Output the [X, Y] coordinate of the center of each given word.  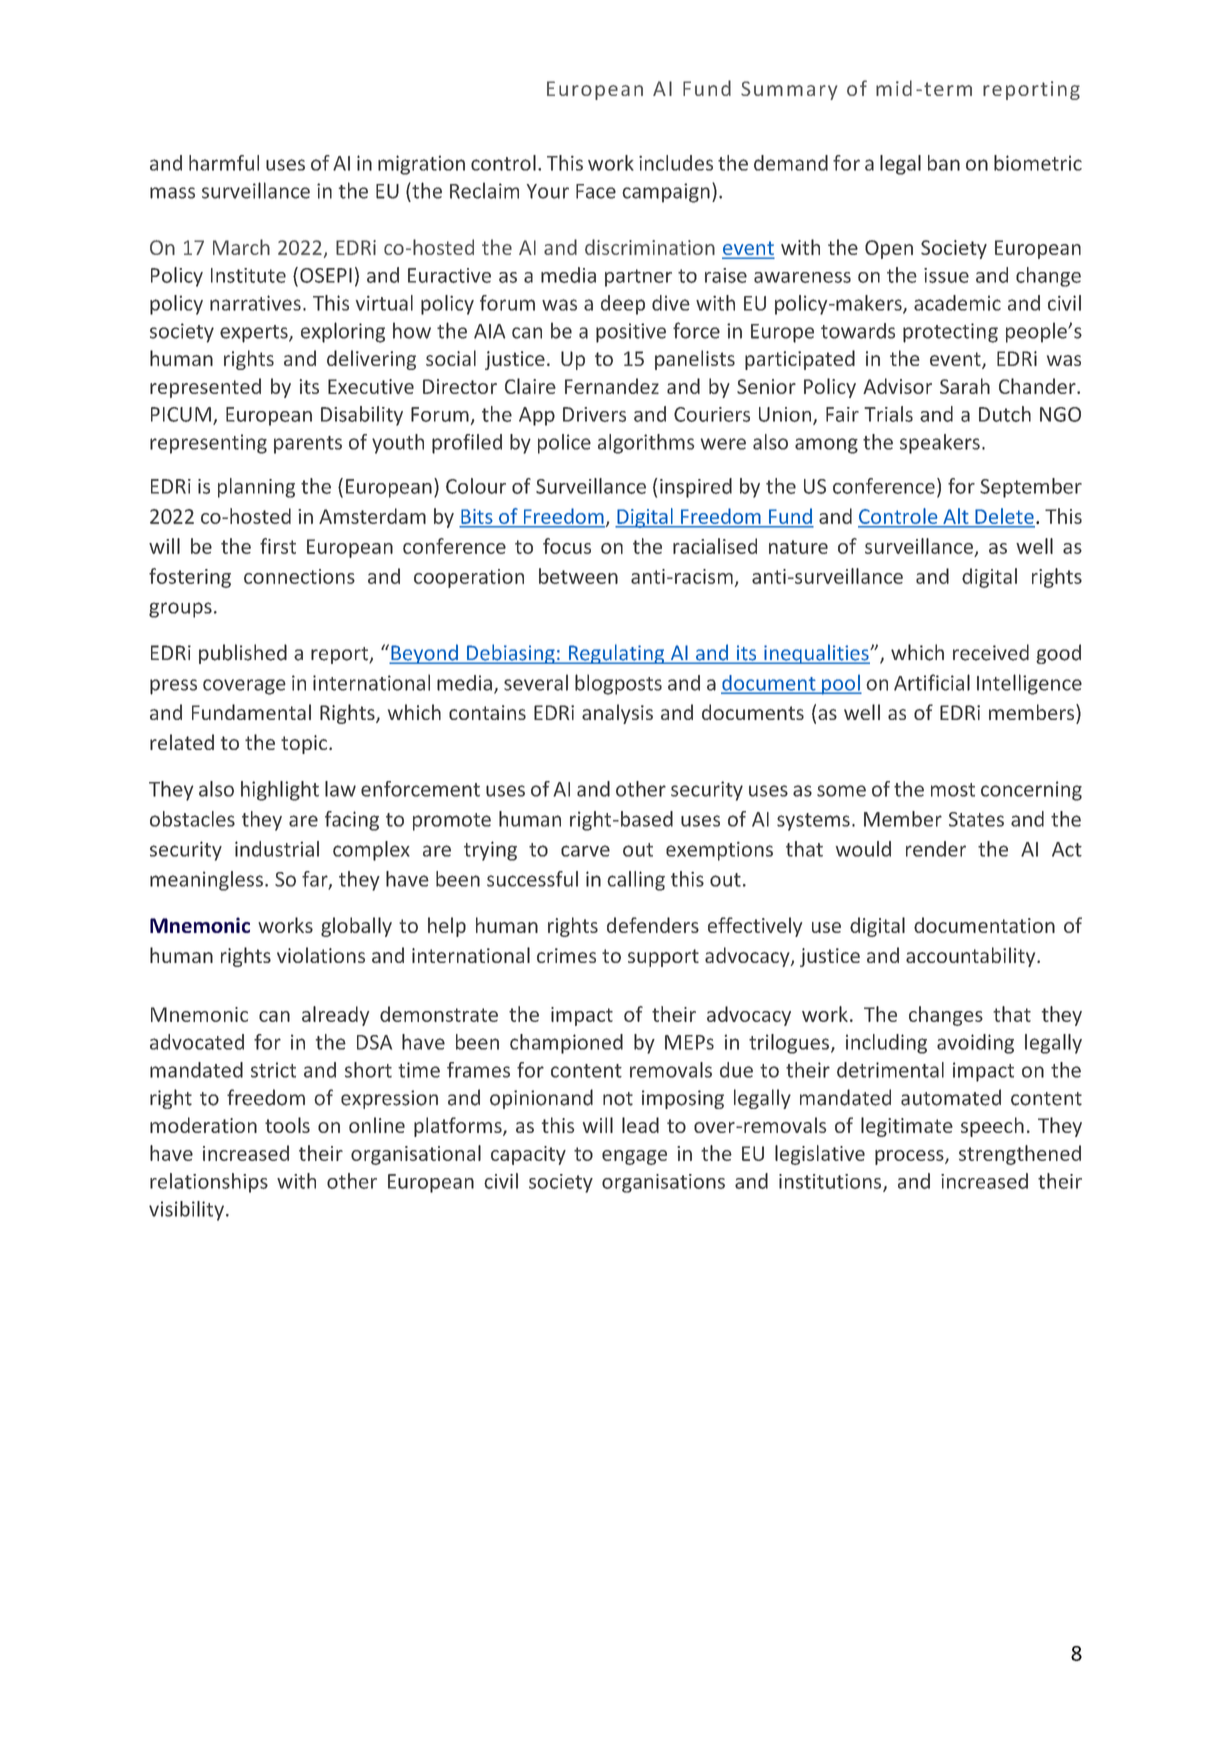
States [976, 819]
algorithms [646, 444]
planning [256, 488]
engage [634, 1157]
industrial [277, 849]
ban [944, 163]
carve [585, 851]
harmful [224, 163]
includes [676, 163]
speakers [940, 444]
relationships [209, 1183]
